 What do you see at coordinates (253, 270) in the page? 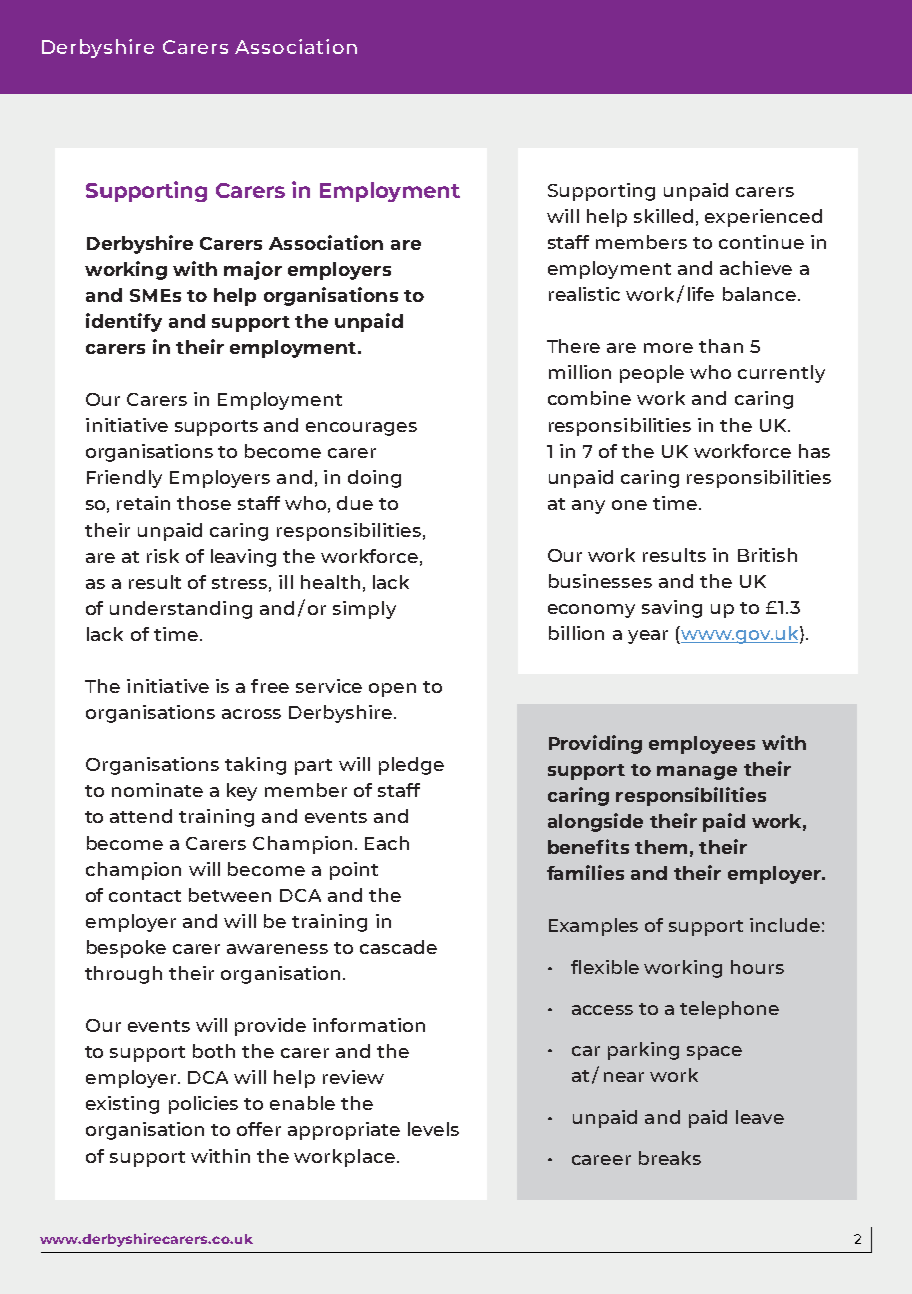
I see `major` at bounding box center [253, 270].
